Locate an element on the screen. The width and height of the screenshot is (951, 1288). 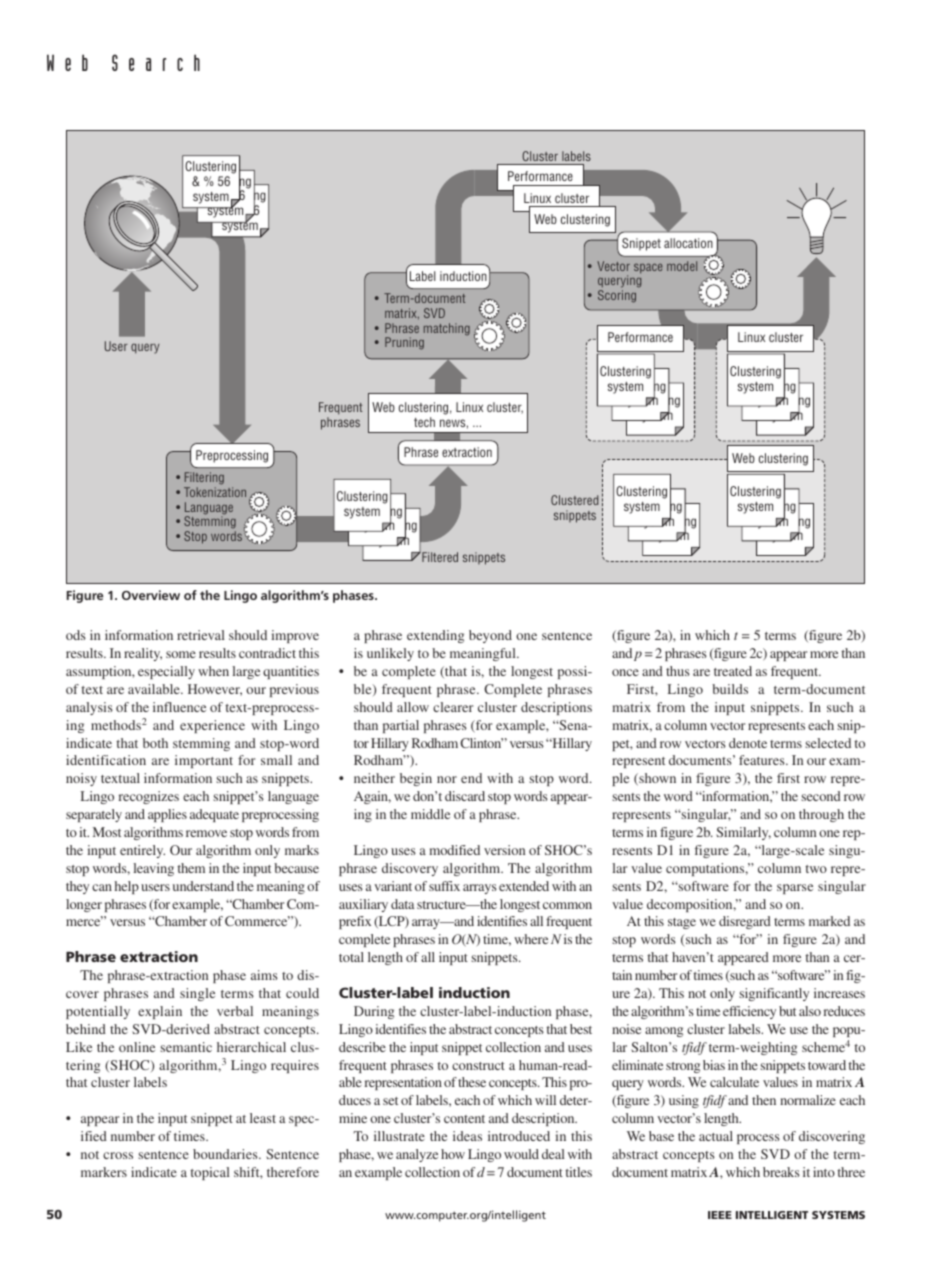
model is located at coordinates (682, 266).
